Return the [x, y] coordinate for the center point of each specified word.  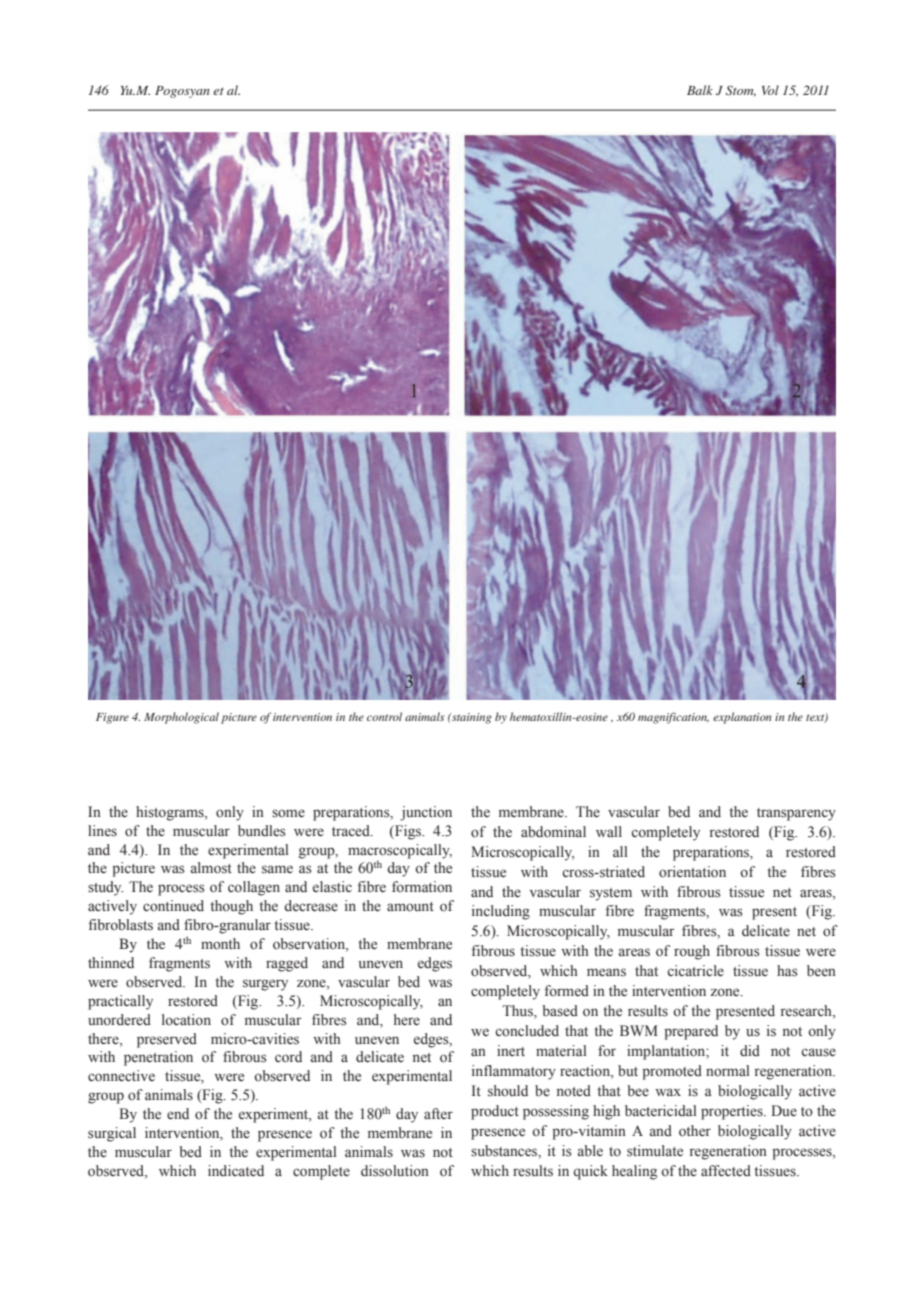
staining [471, 718]
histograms [171, 813]
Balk [700, 90]
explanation [742, 718]
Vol [770, 90]
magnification [673, 718]
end [178, 1114]
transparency [796, 814]
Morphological [181, 718]
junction [426, 813]
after [438, 1113]
